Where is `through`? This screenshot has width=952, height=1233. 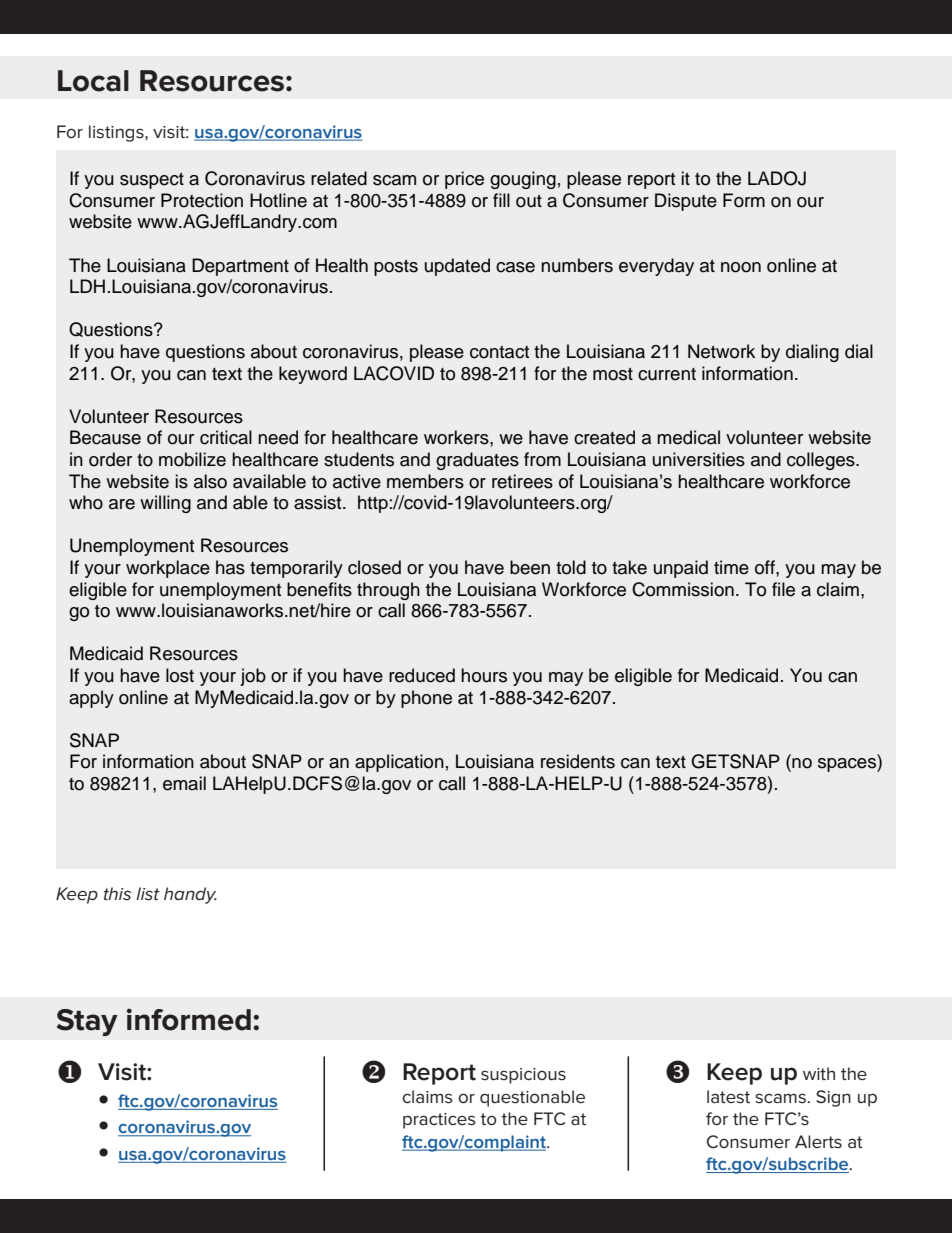 through is located at coordinates (388, 591).
